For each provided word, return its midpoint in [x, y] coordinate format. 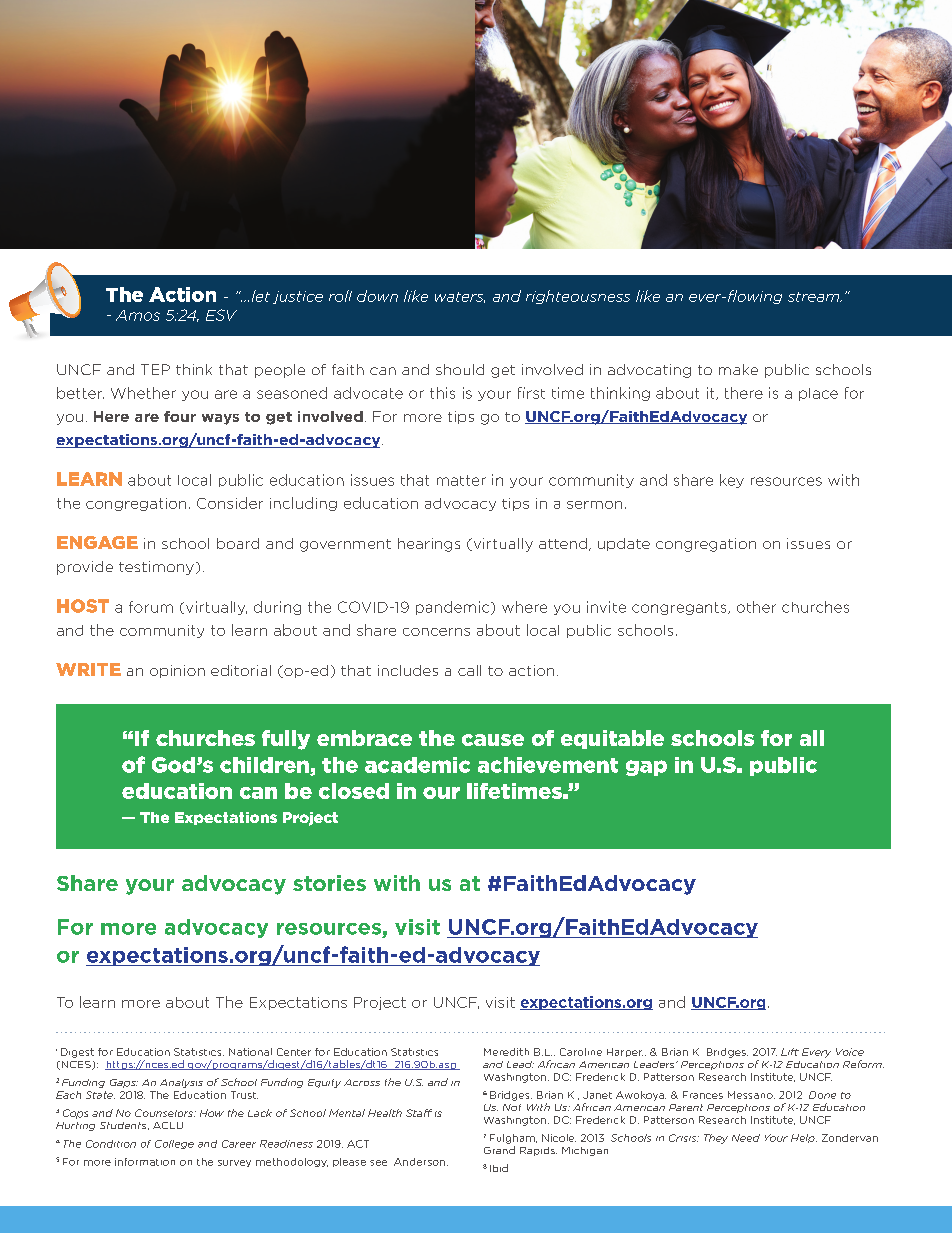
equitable [612, 739]
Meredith [506, 1052]
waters [460, 297]
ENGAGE [97, 542]
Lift [790, 1052]
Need [746, 1138]
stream [815, 297]
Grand [499, 1150]
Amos [138, 315]
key [732, 481]
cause [493, 740]
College [174, 1144]
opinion [177, 671]
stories [329, 883]
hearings [429, 545]
